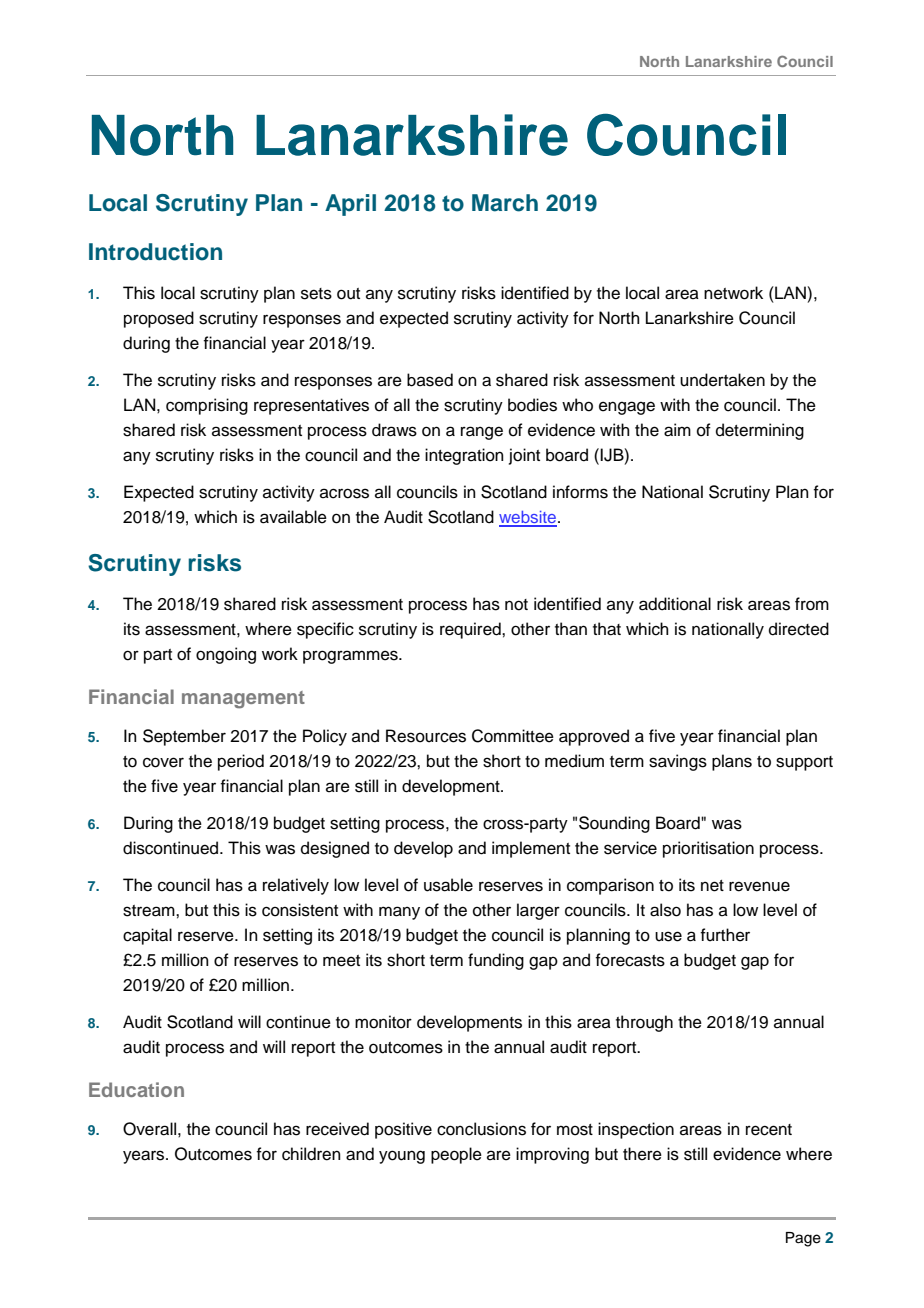 This image has width=924, height=1308. What do you see at coordinates (722, 380) in the image?
I see `undertaken` at bounding box center [722, 380].
